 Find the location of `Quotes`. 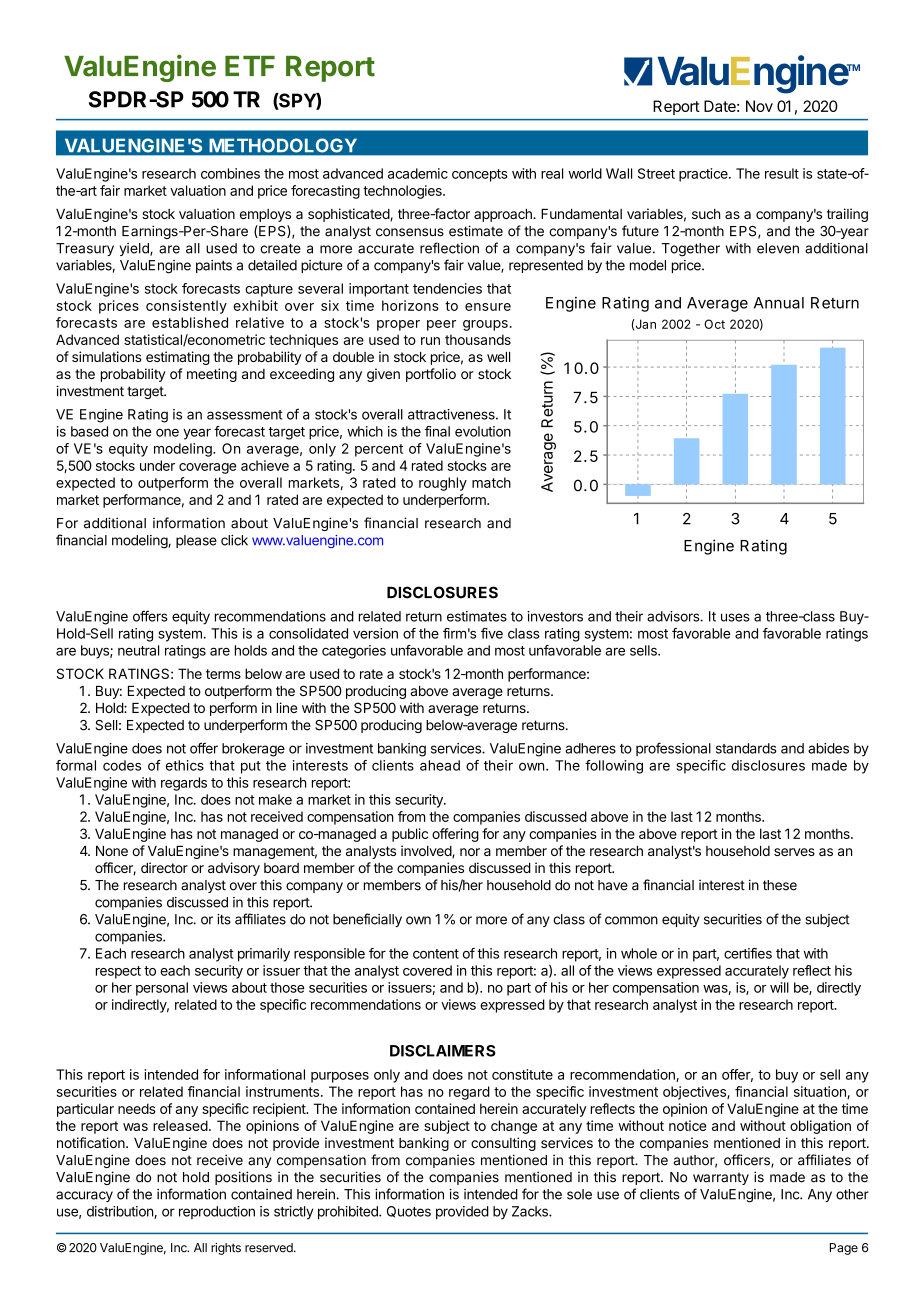

Quotes is located at coordinates (409, 1212).
